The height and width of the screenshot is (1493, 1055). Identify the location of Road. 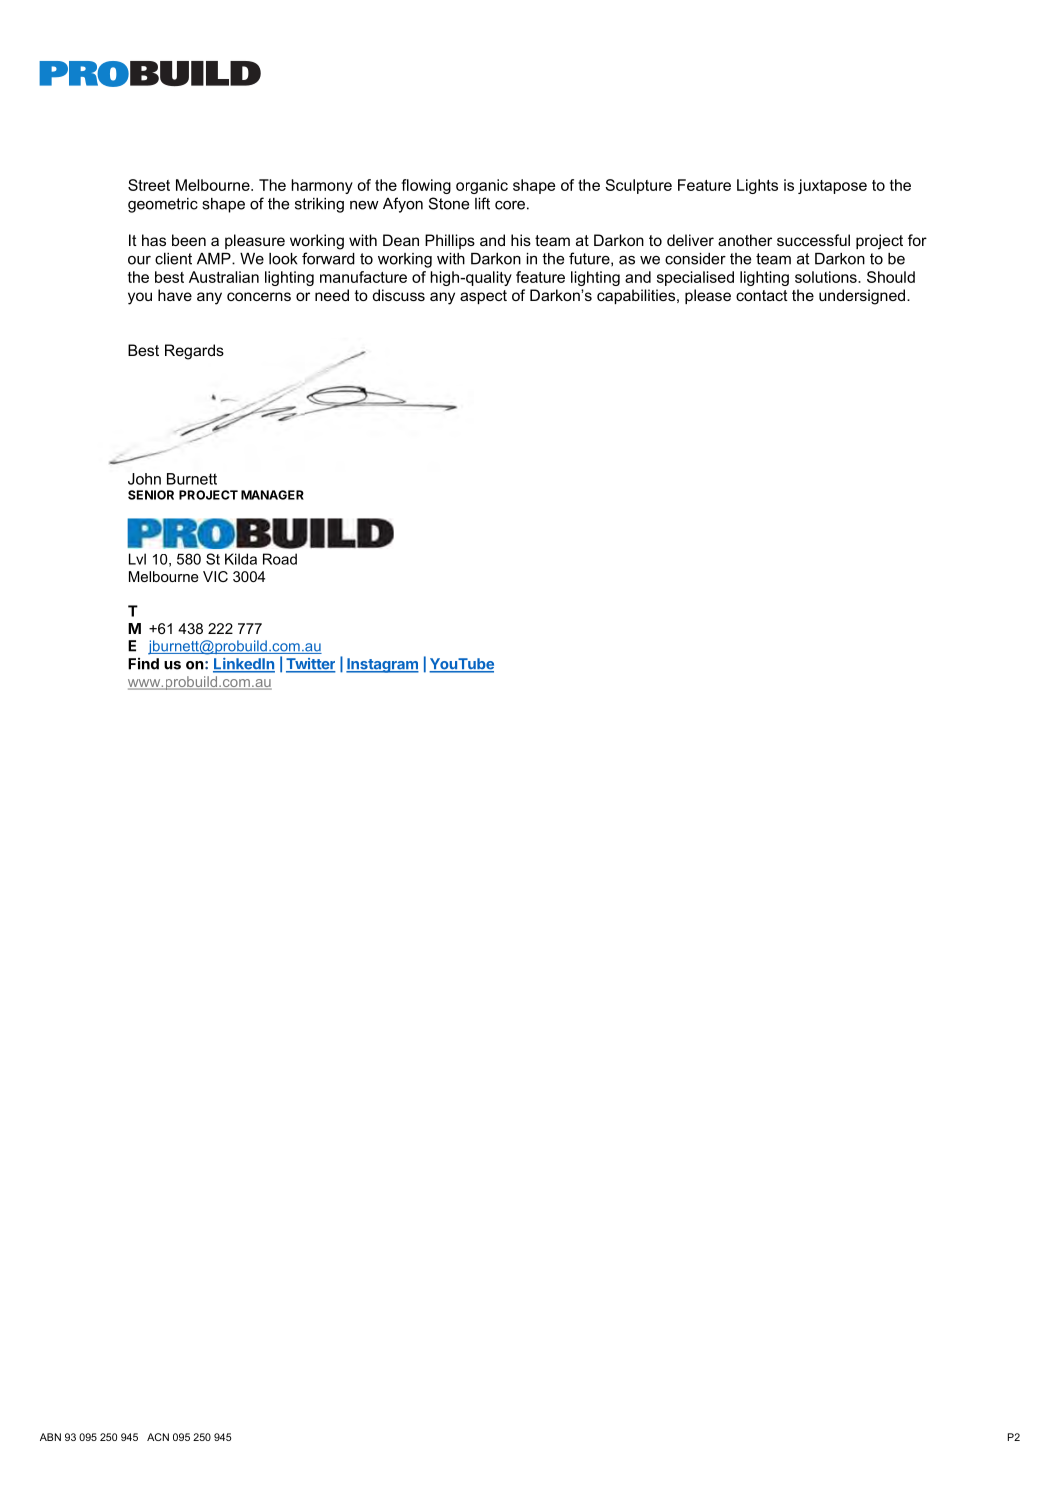
(280, 559).
